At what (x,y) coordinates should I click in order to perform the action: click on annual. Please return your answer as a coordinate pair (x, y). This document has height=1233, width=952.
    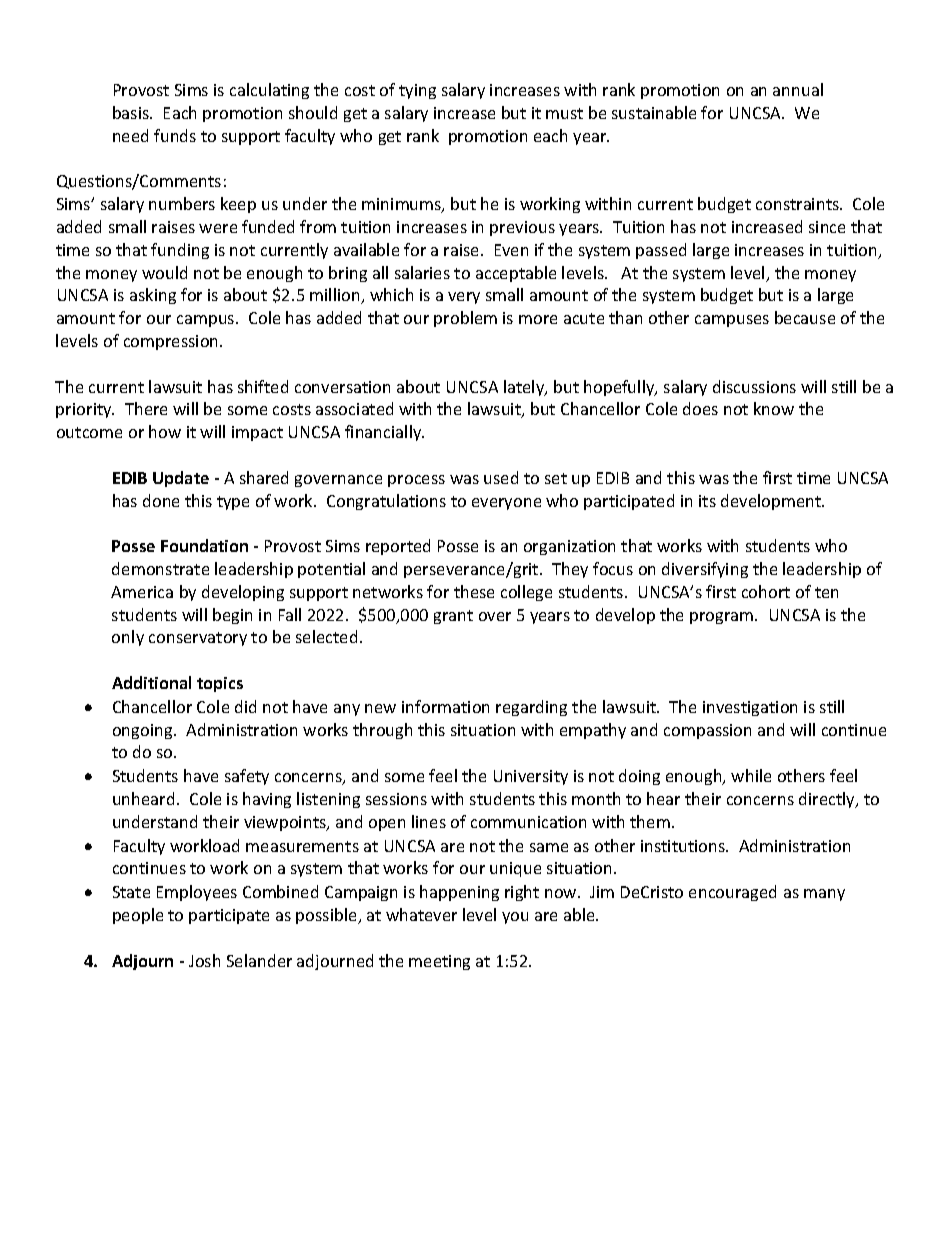
    Looking at the image, I should click on (798, 89).
